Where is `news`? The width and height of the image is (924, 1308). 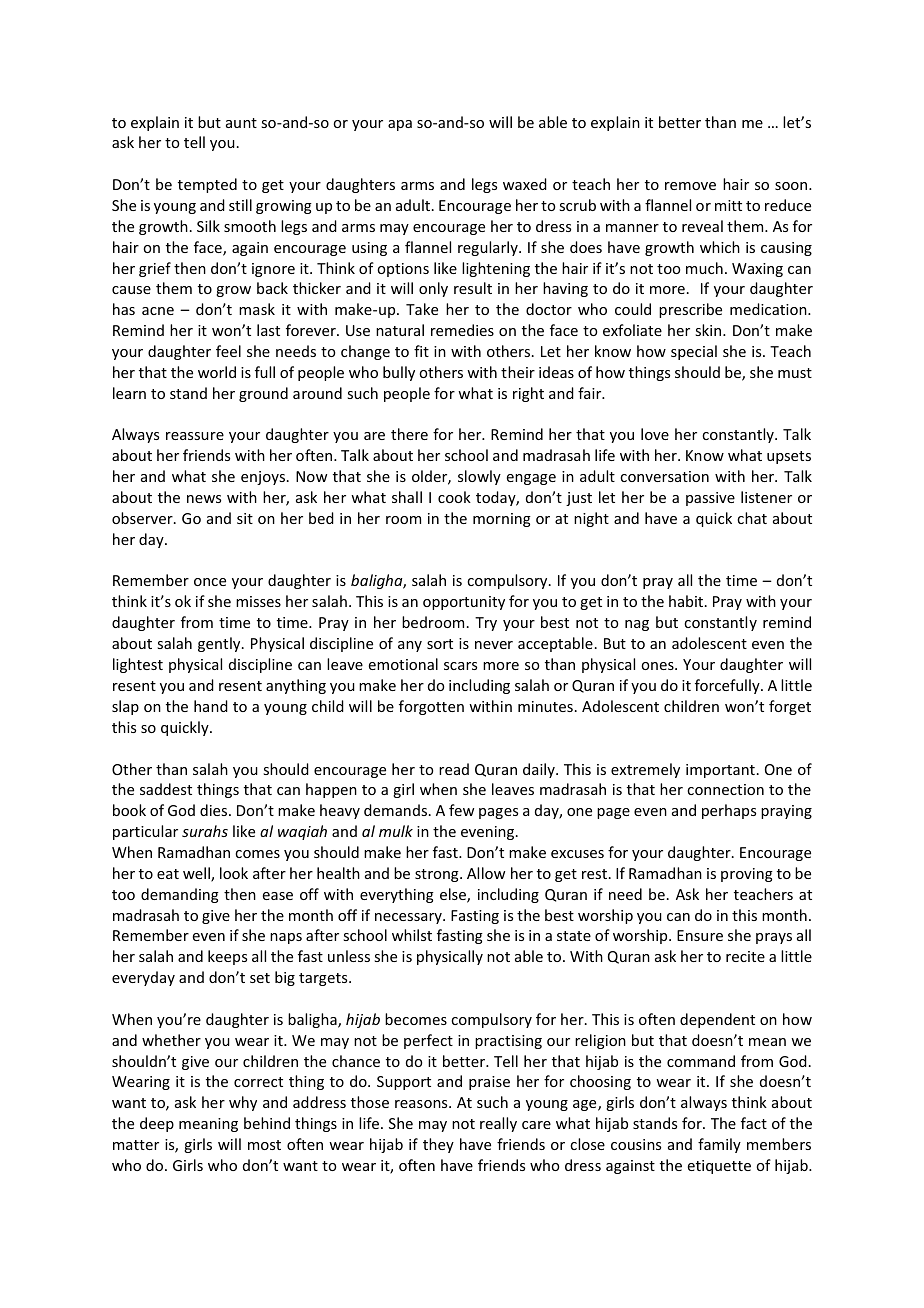
news is located at coordinates (204, 499).
